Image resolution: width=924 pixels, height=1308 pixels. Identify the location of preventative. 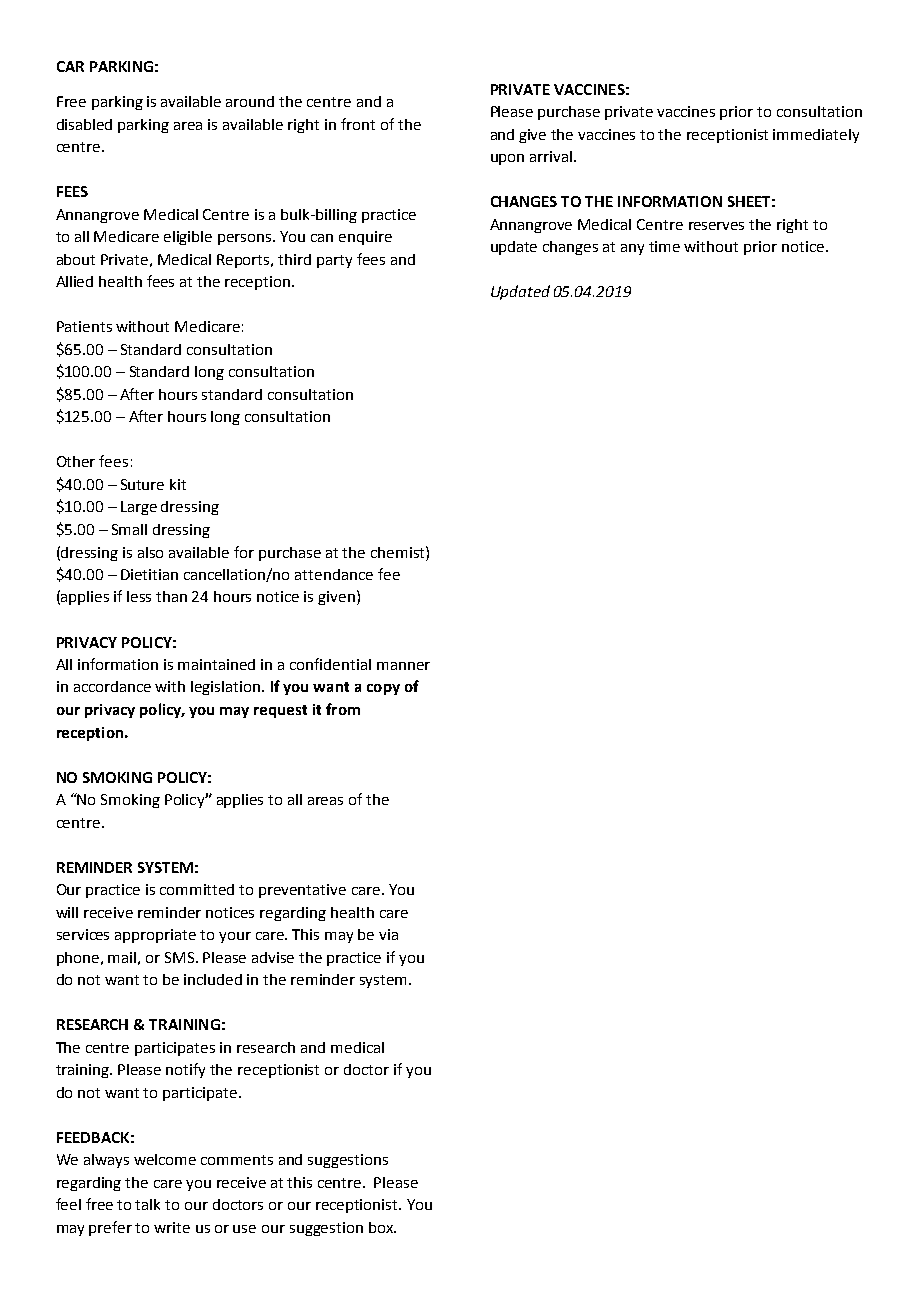
(302, 891).
